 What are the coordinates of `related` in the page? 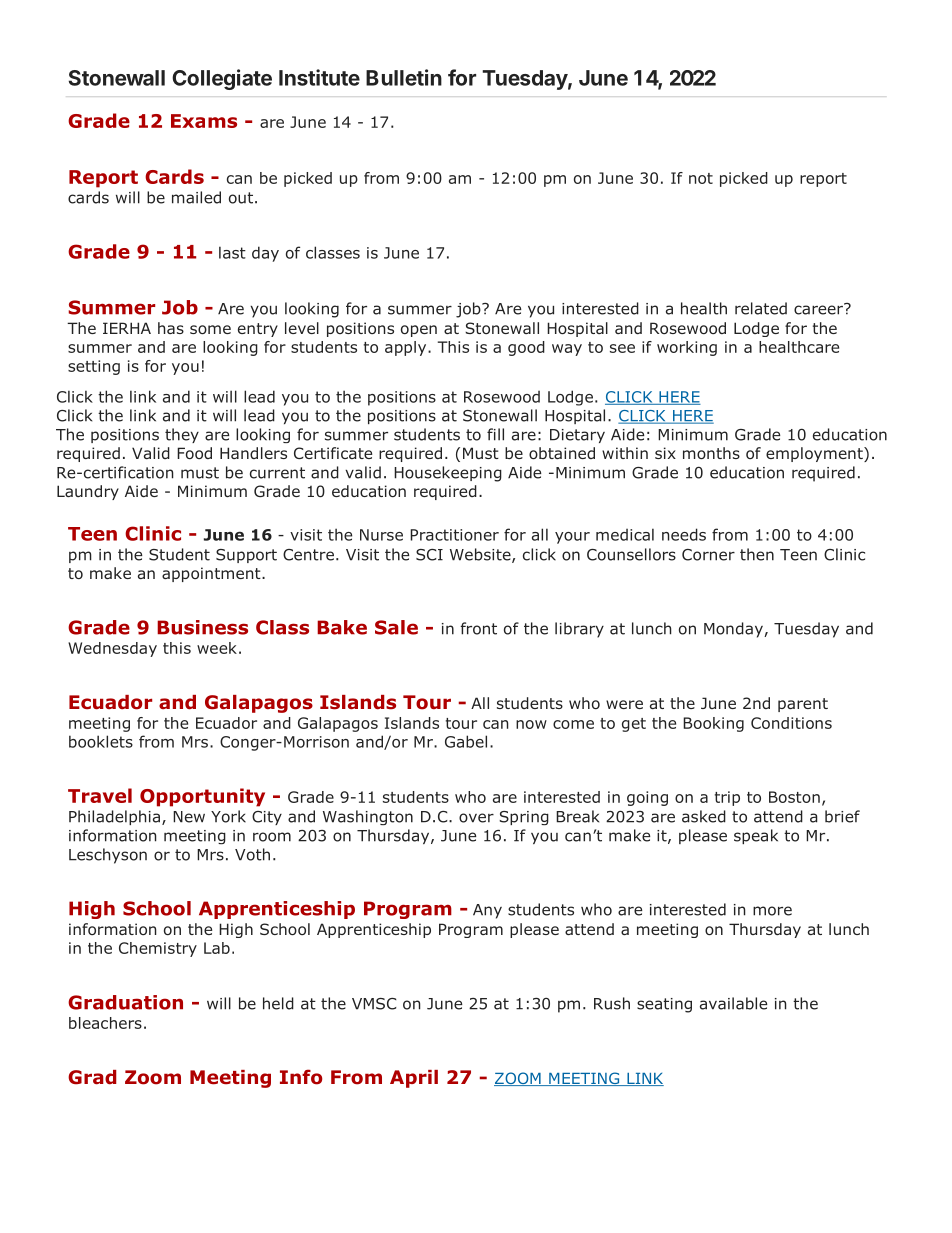 It's located at (761, 308).
